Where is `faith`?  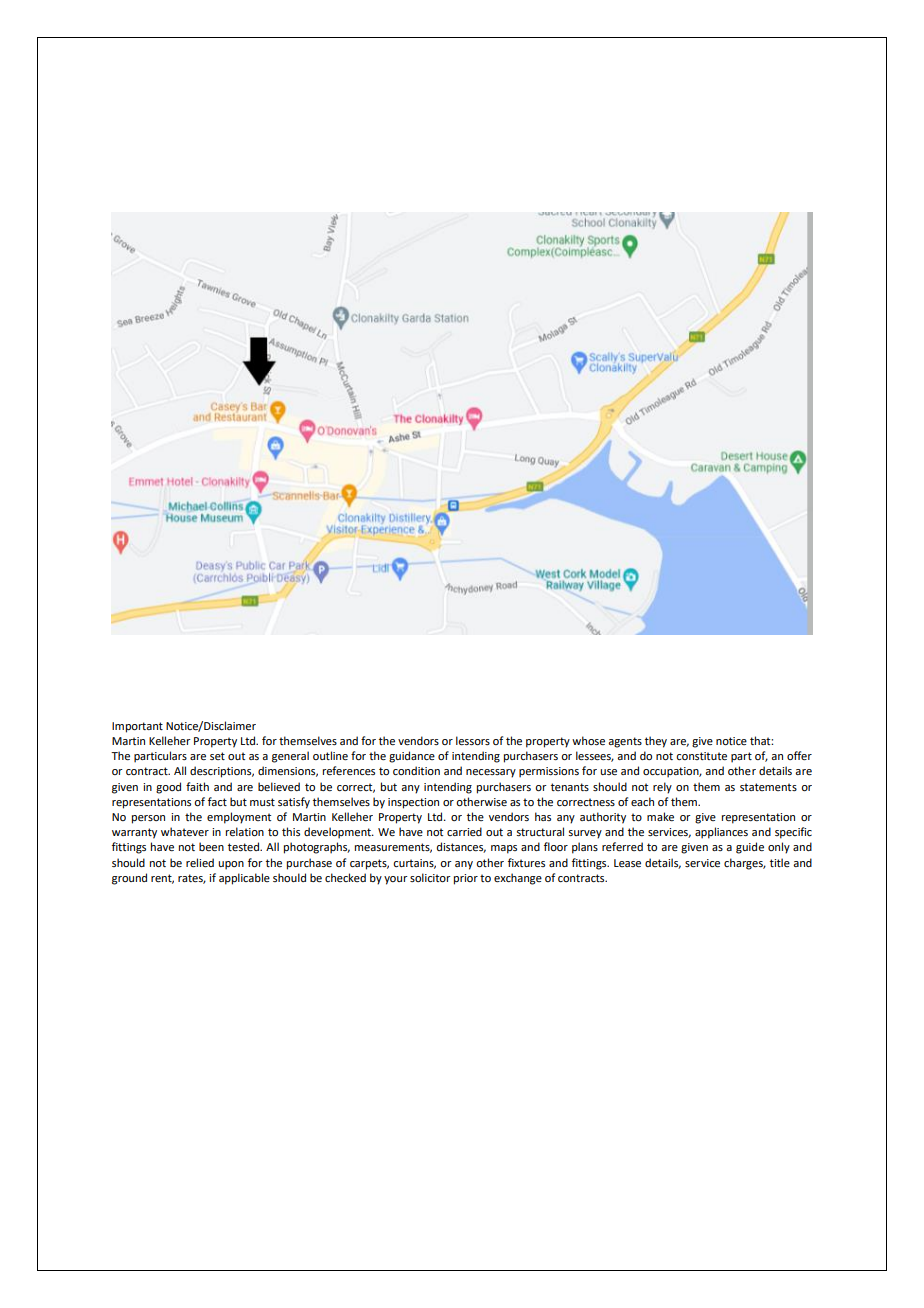
faith is located at coordinates (197, 786).
